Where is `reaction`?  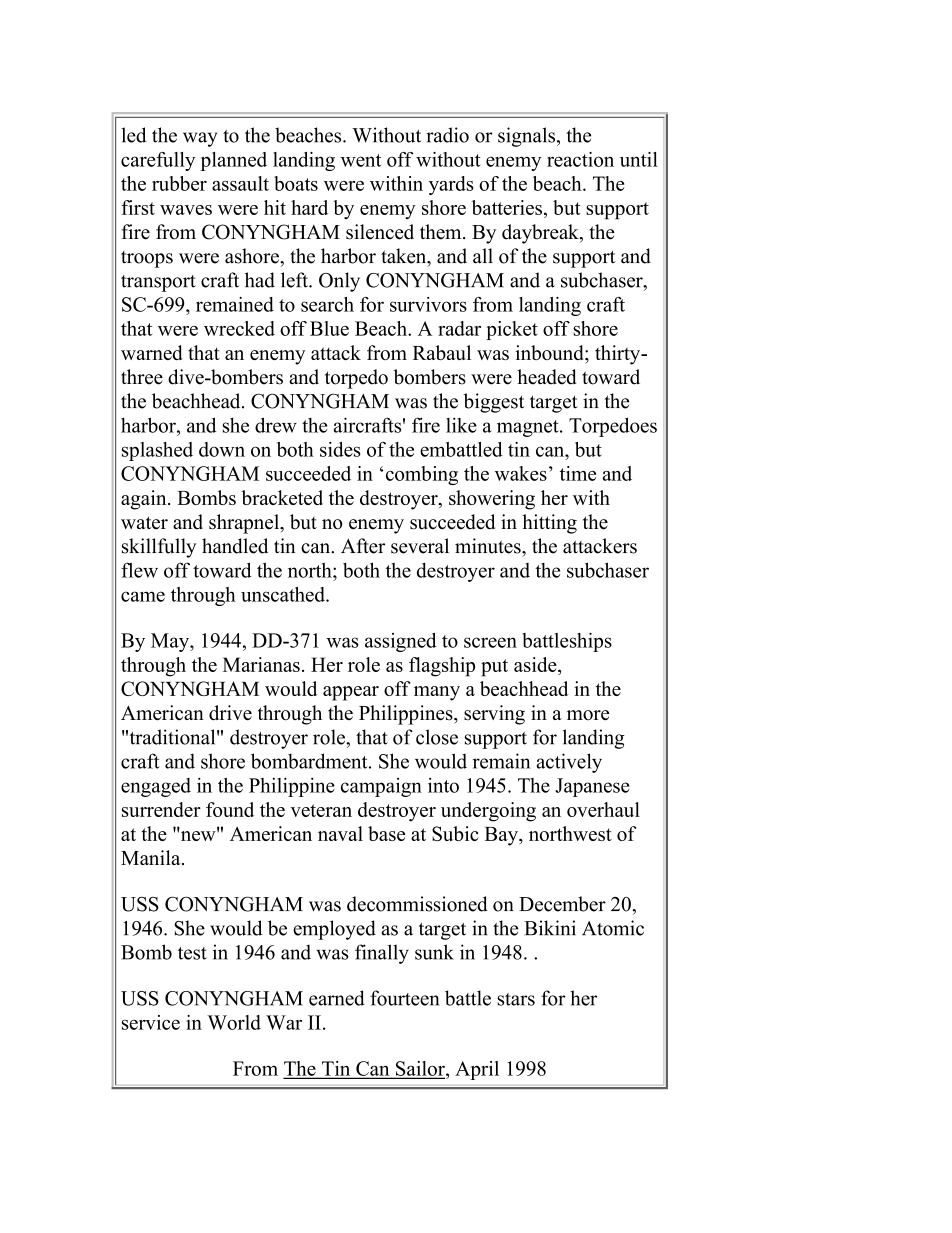
reaction is located at coordinates (580, 159).
